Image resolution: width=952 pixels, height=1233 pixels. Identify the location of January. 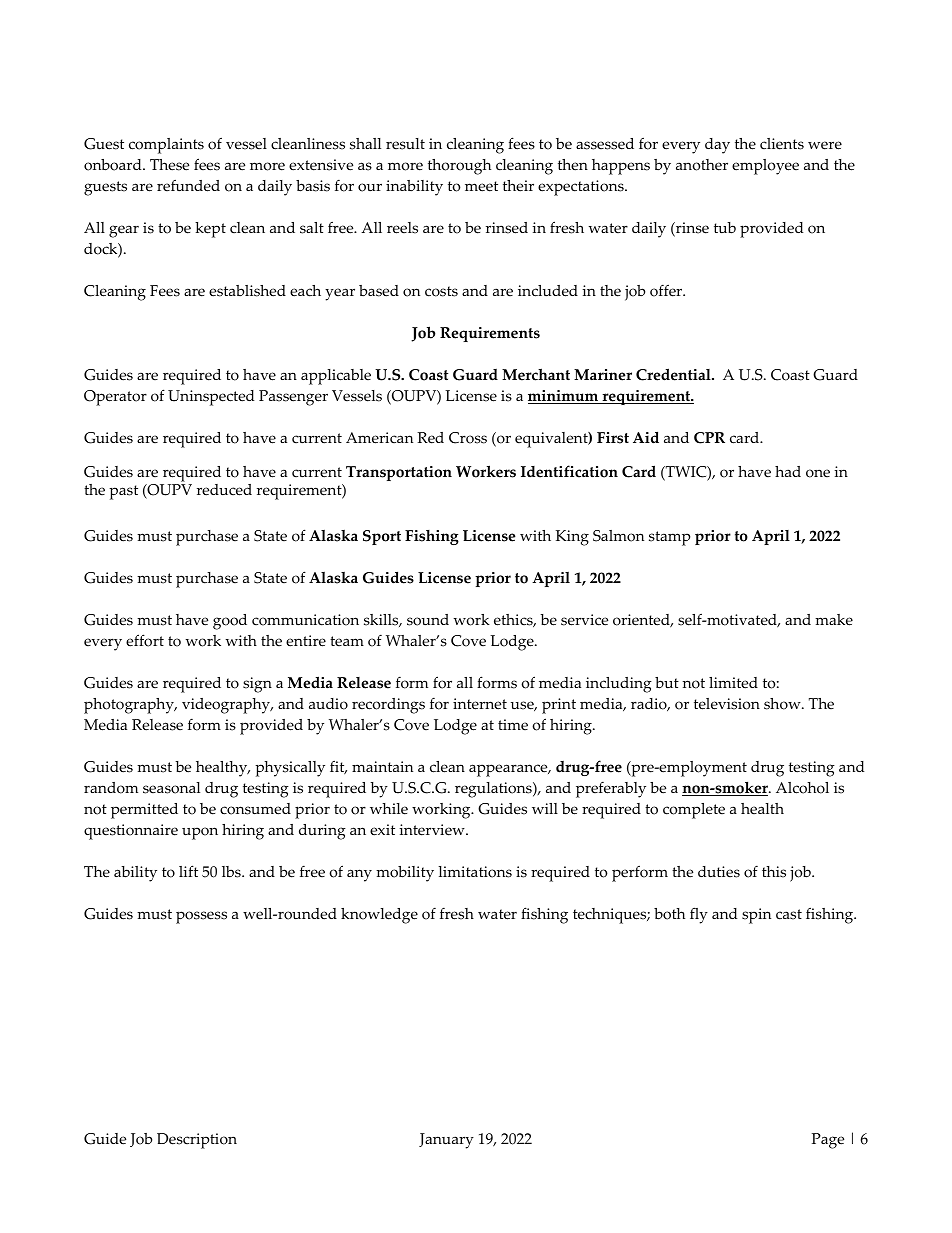
(446, 1141).
